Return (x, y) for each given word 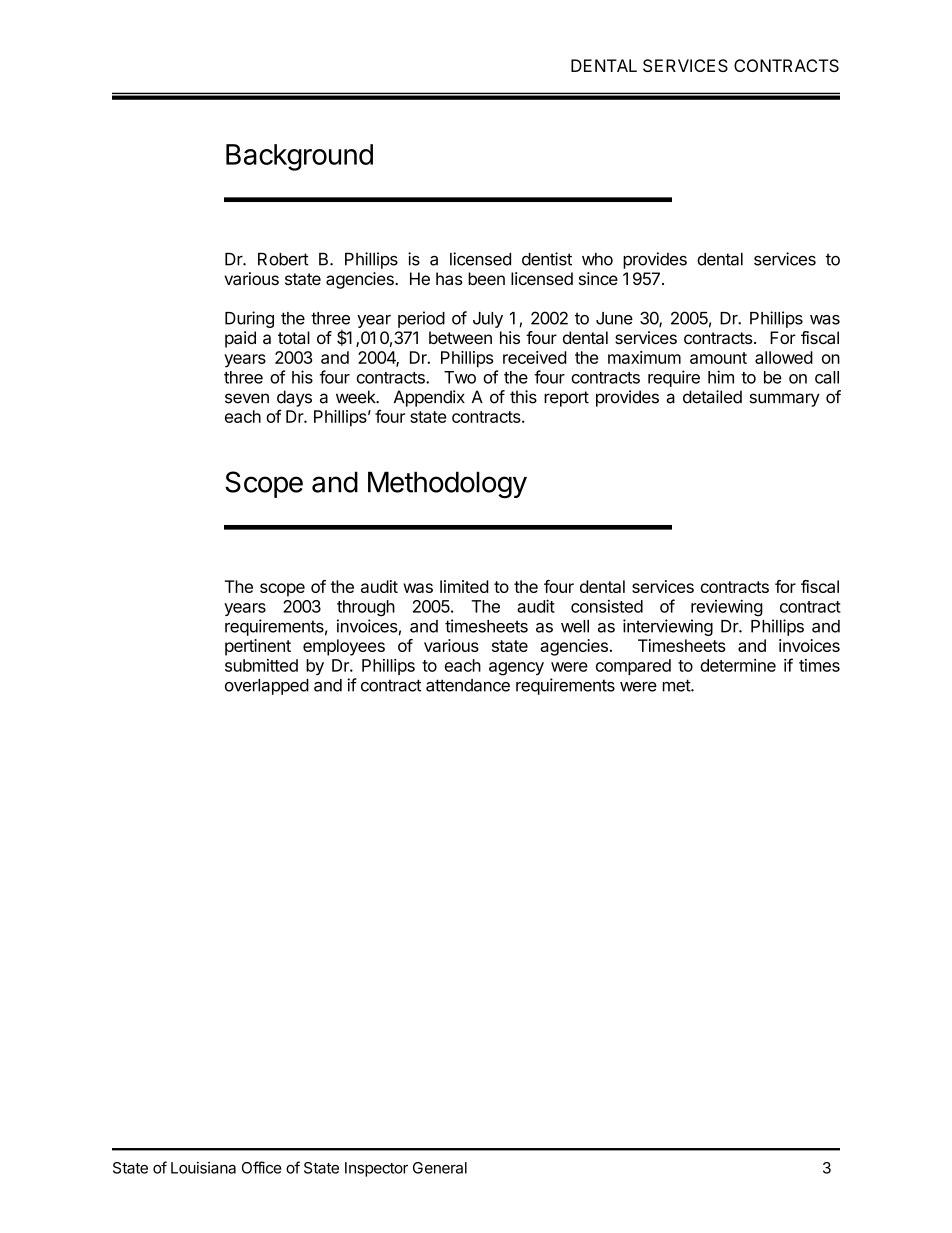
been (486, 278)
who (597, 259)
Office (262, 1167)
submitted (261, 665)
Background (299, 157)
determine (738, 665)
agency (516, 669)
